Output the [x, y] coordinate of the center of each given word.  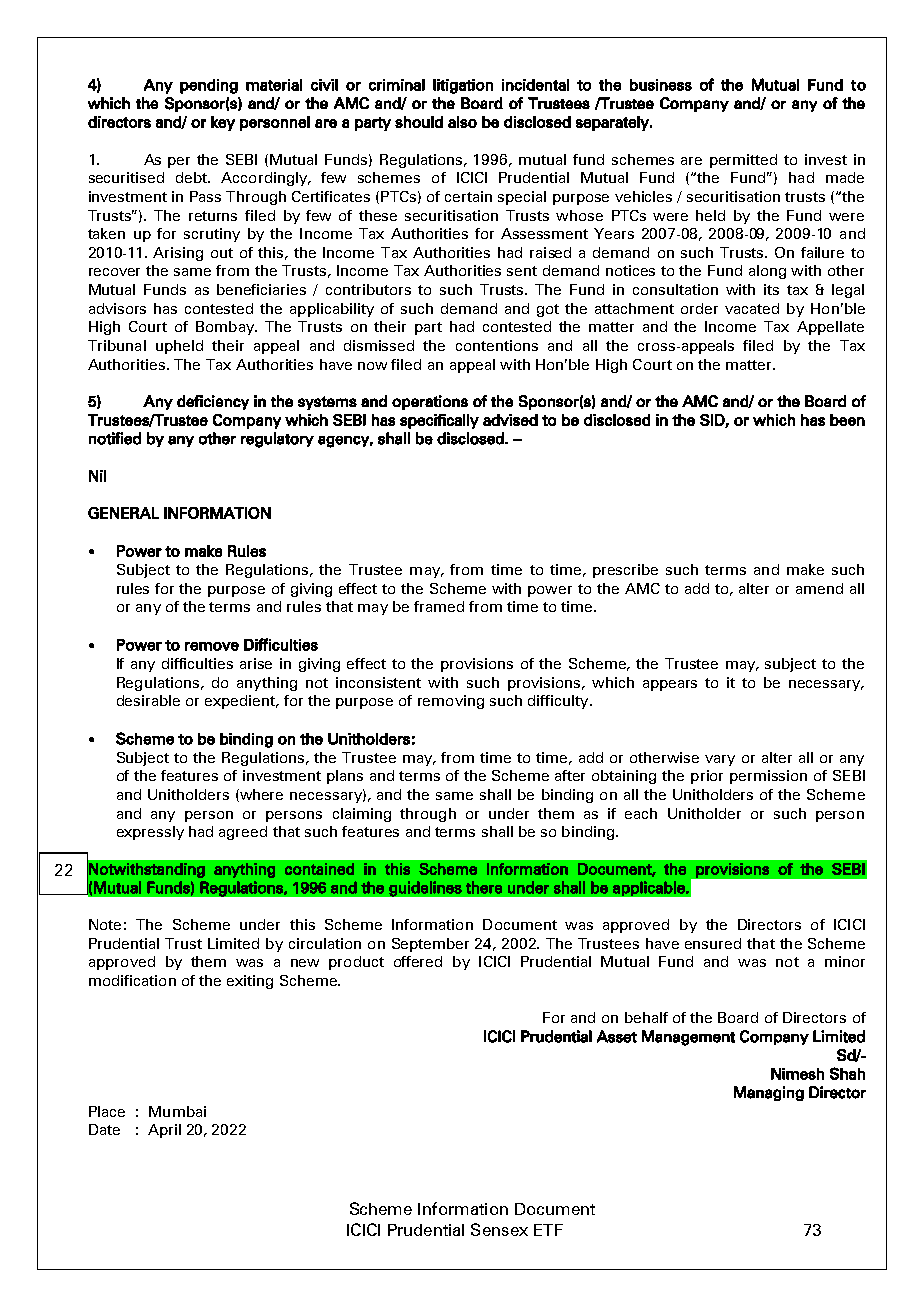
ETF [548, 1230]
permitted [743, 161]
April [164, 1131]
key [223, 123]
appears [670, 685]
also [462, 122]
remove [212, 646]
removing [451, 702]
